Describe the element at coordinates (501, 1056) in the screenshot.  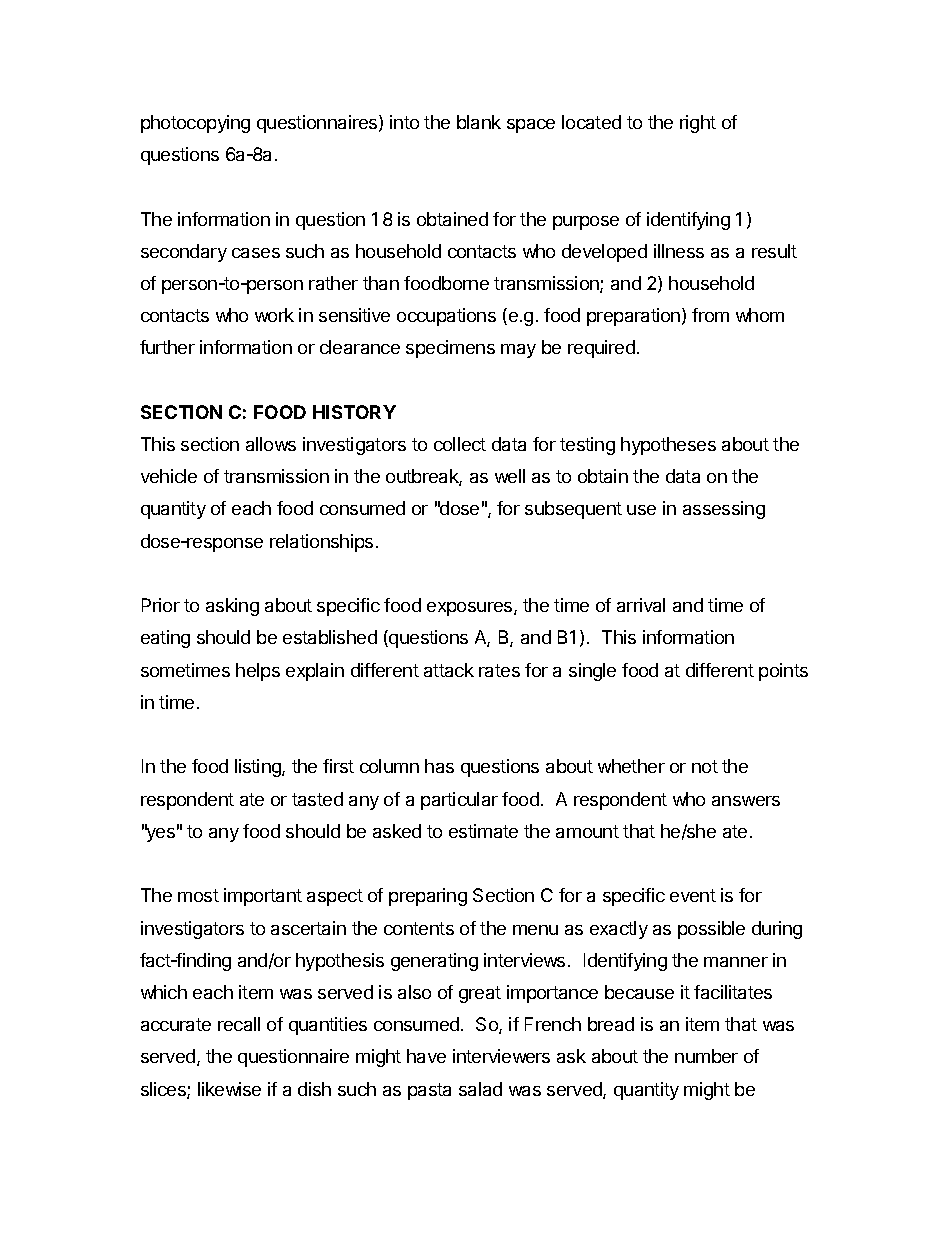
I see `interviewers` at that location.
